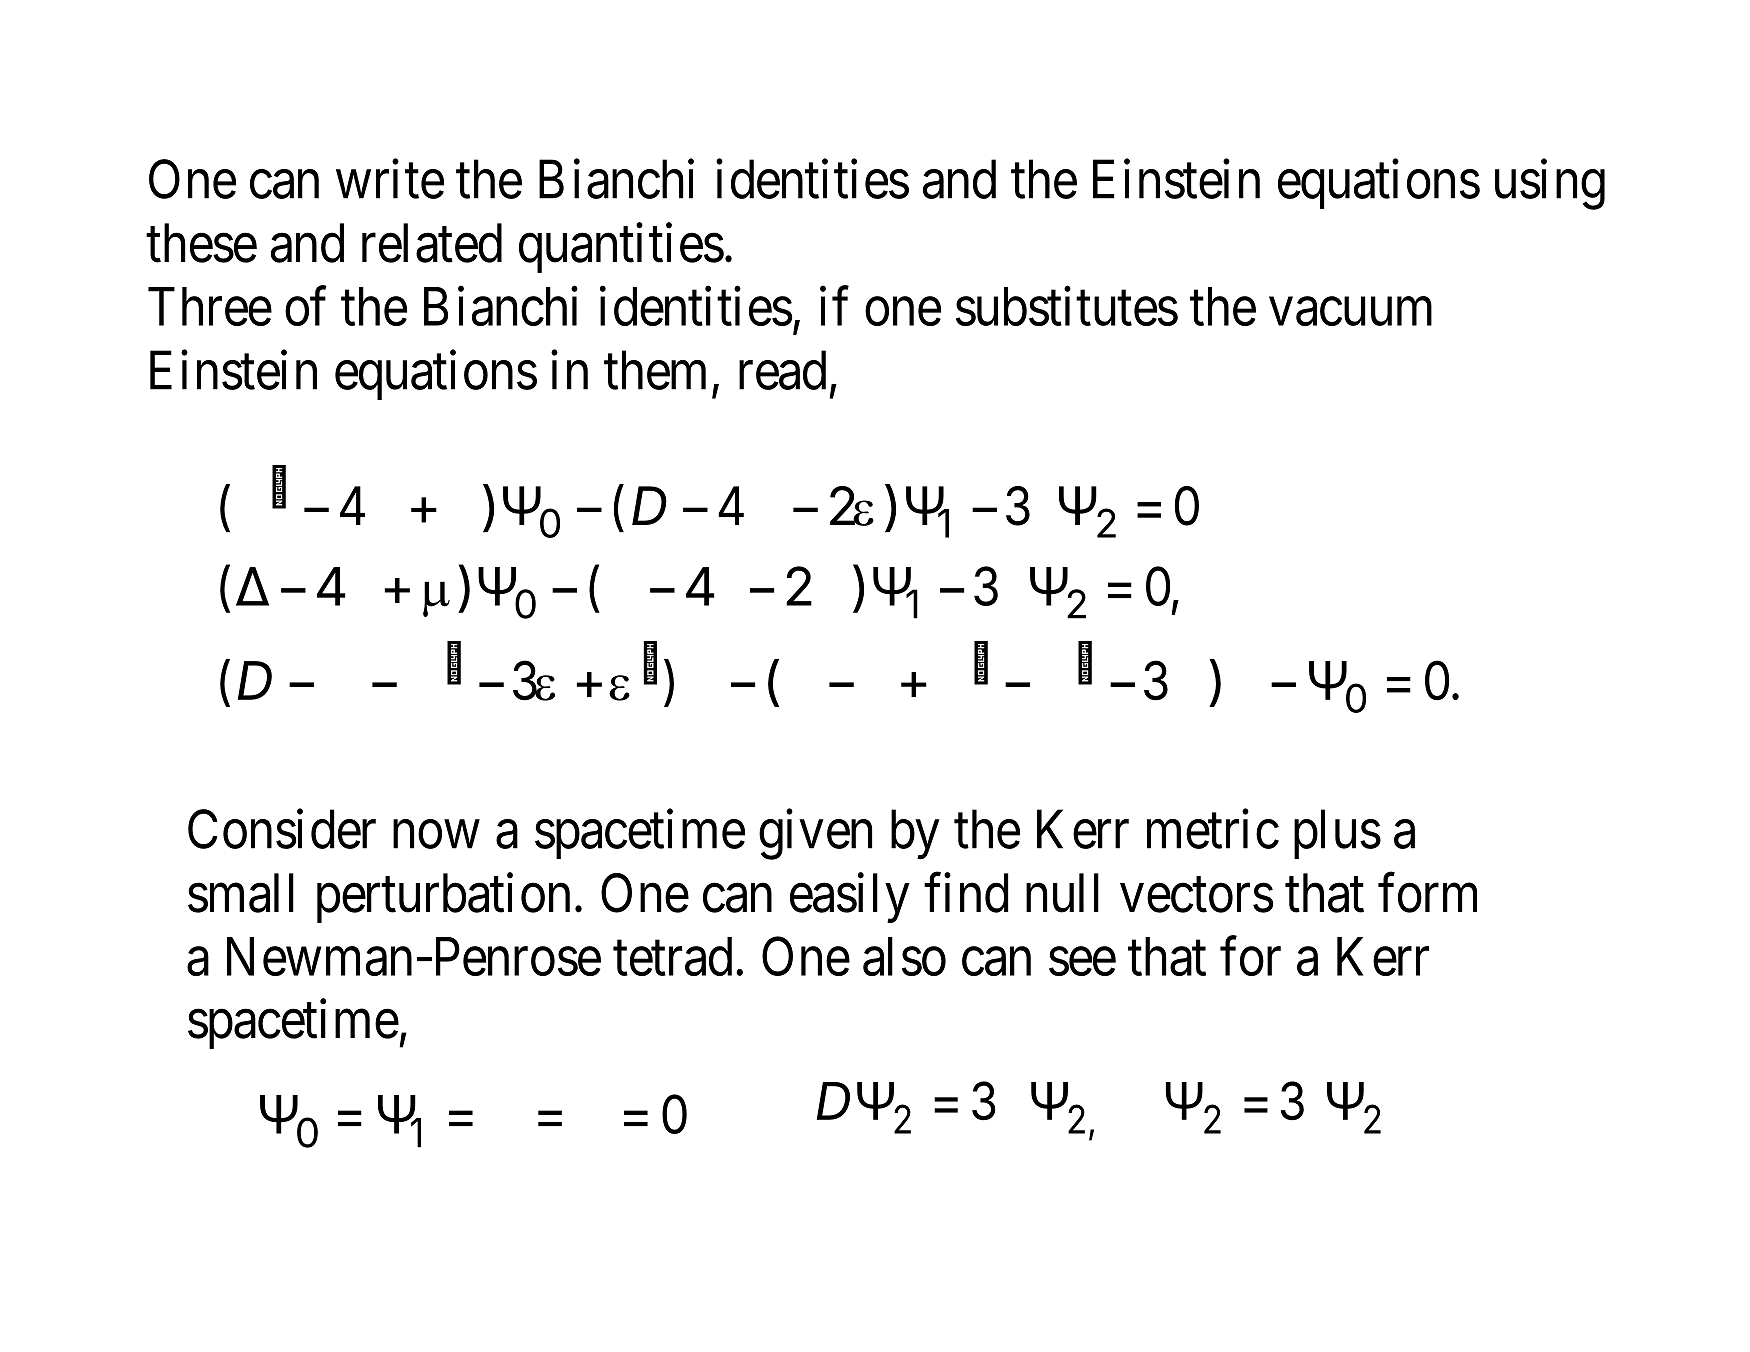  I want to click on now, so click(436, 835).
